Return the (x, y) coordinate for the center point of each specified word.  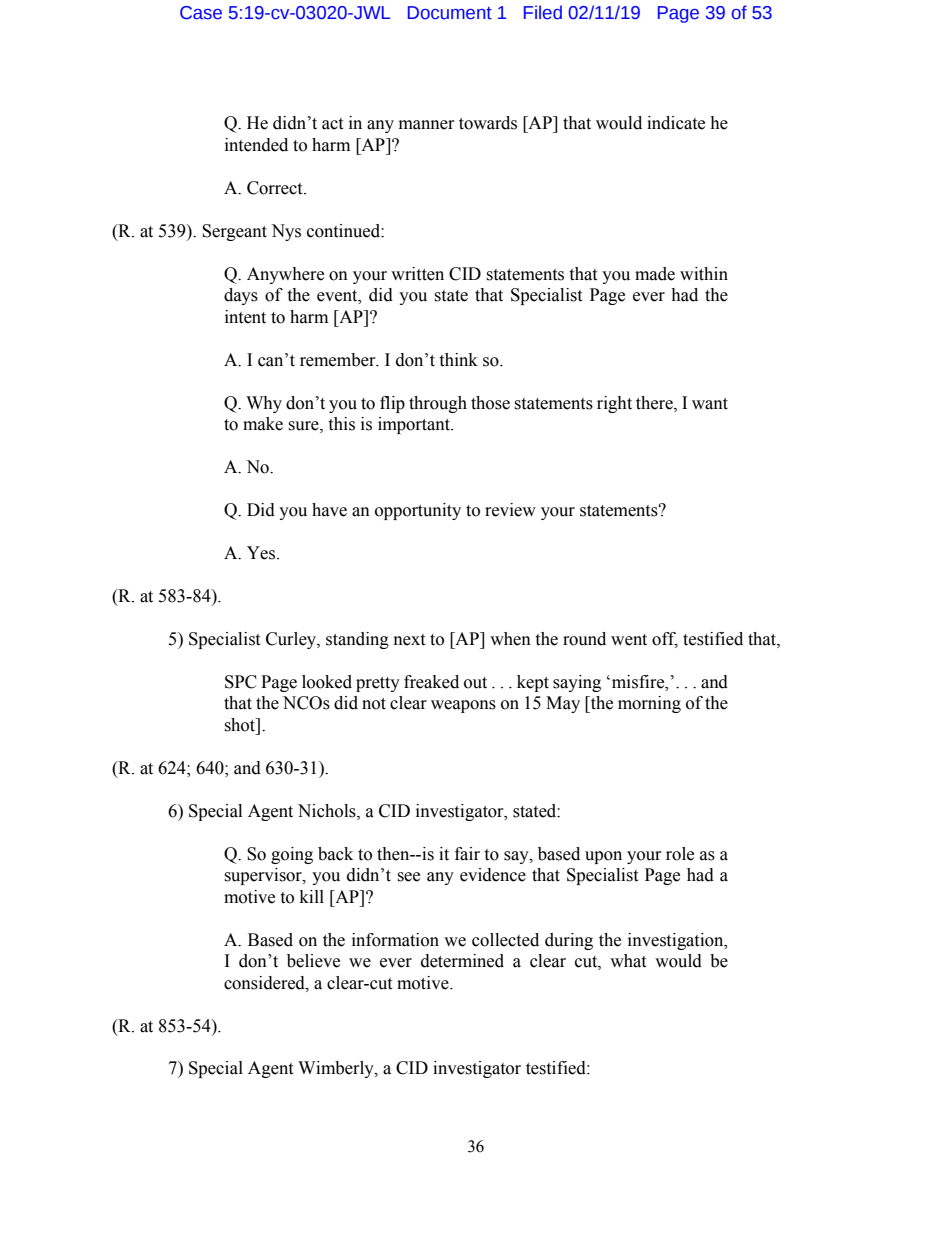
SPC (241, 682)
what (628, 961)
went (629, 640)
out (475, 683)
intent (245, 317)
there (655, 403)
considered (265, 983)
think (458, 360)
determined (462, 961)
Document (450, 13)
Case (201, 13)
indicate (676, 123)
